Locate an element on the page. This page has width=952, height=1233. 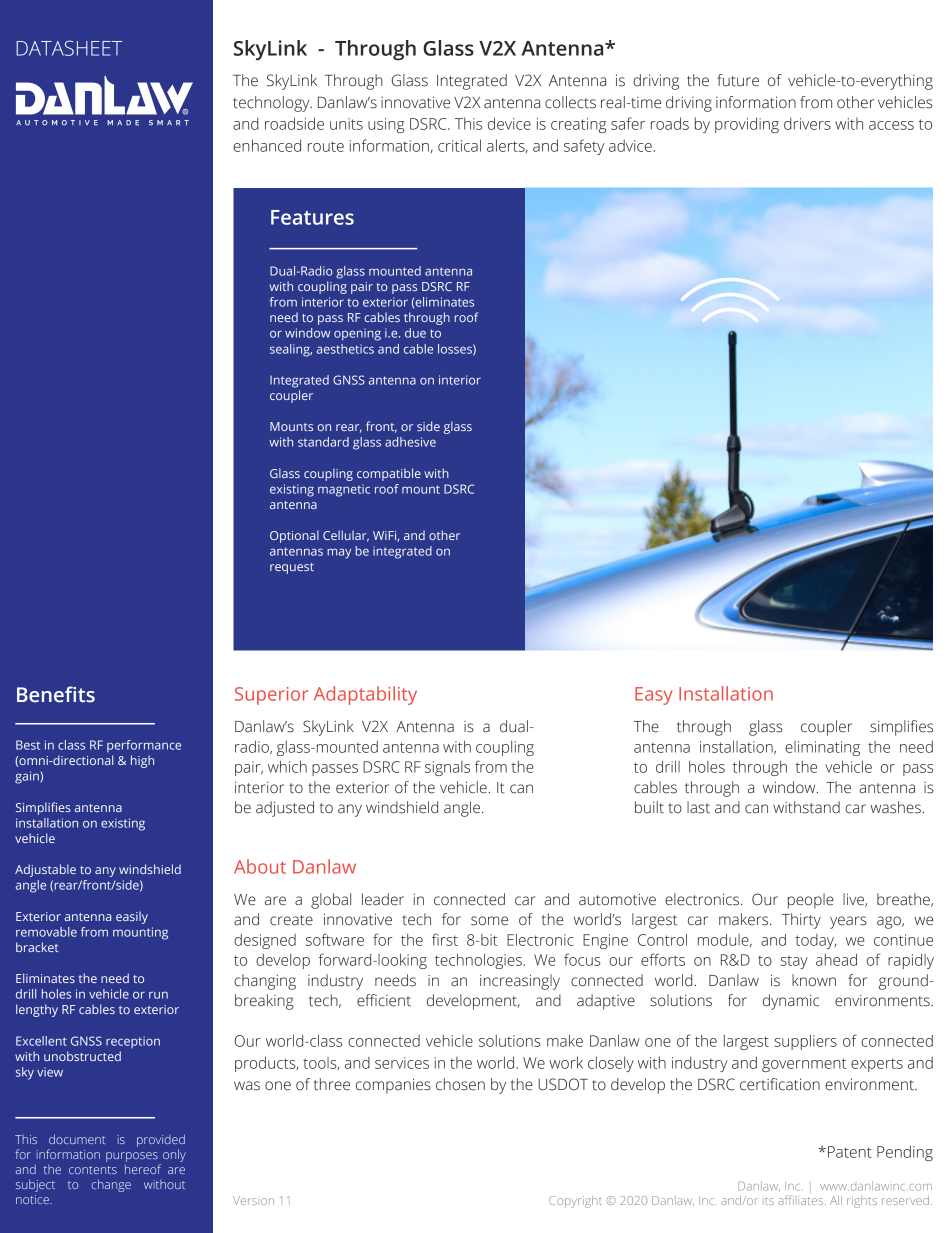
drivers is located at coordinates (807, 123).
